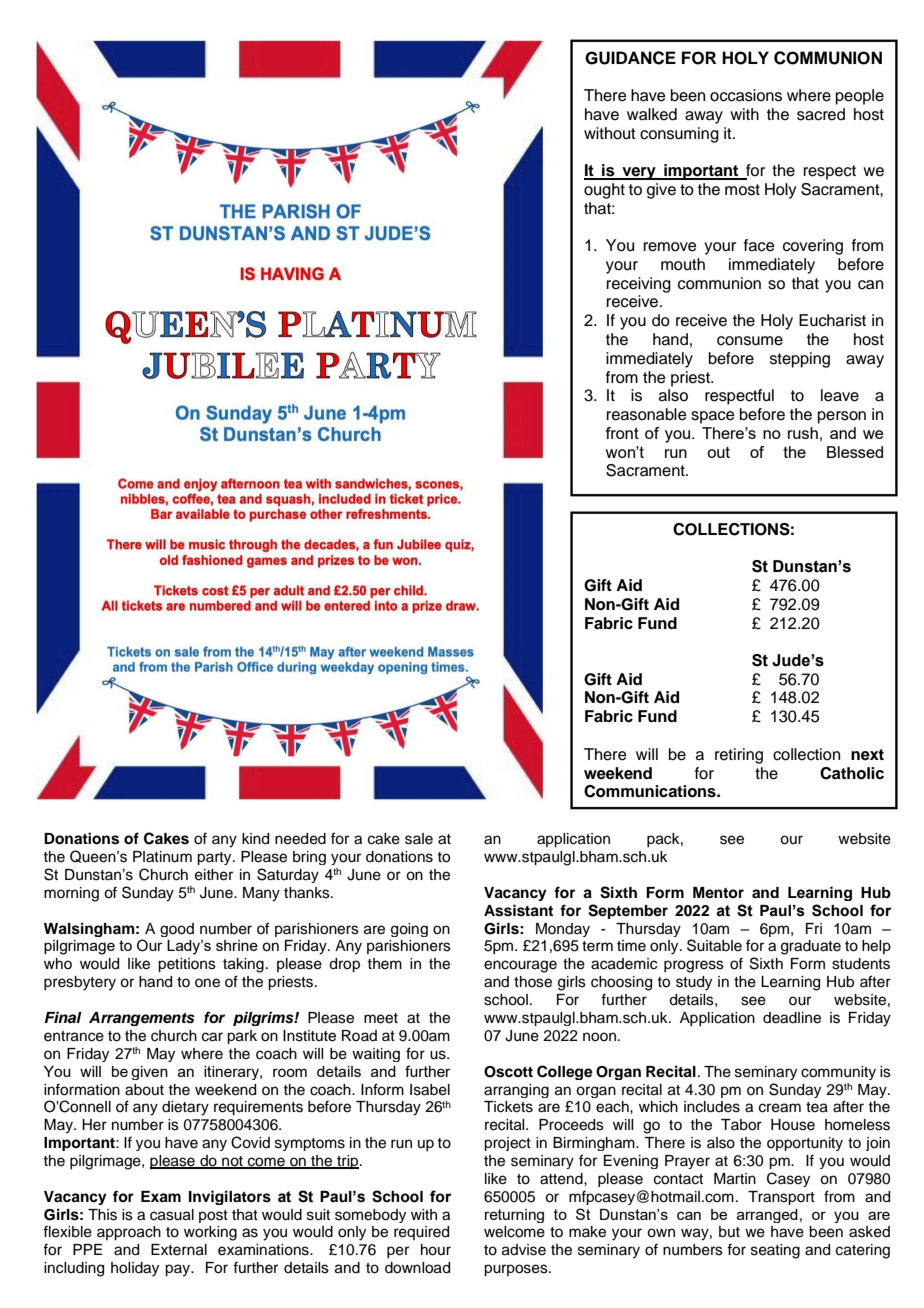  What do you see at coordinates (604, 191) in the screenshot?
I see `ought` at bounding box center [604, 191].
